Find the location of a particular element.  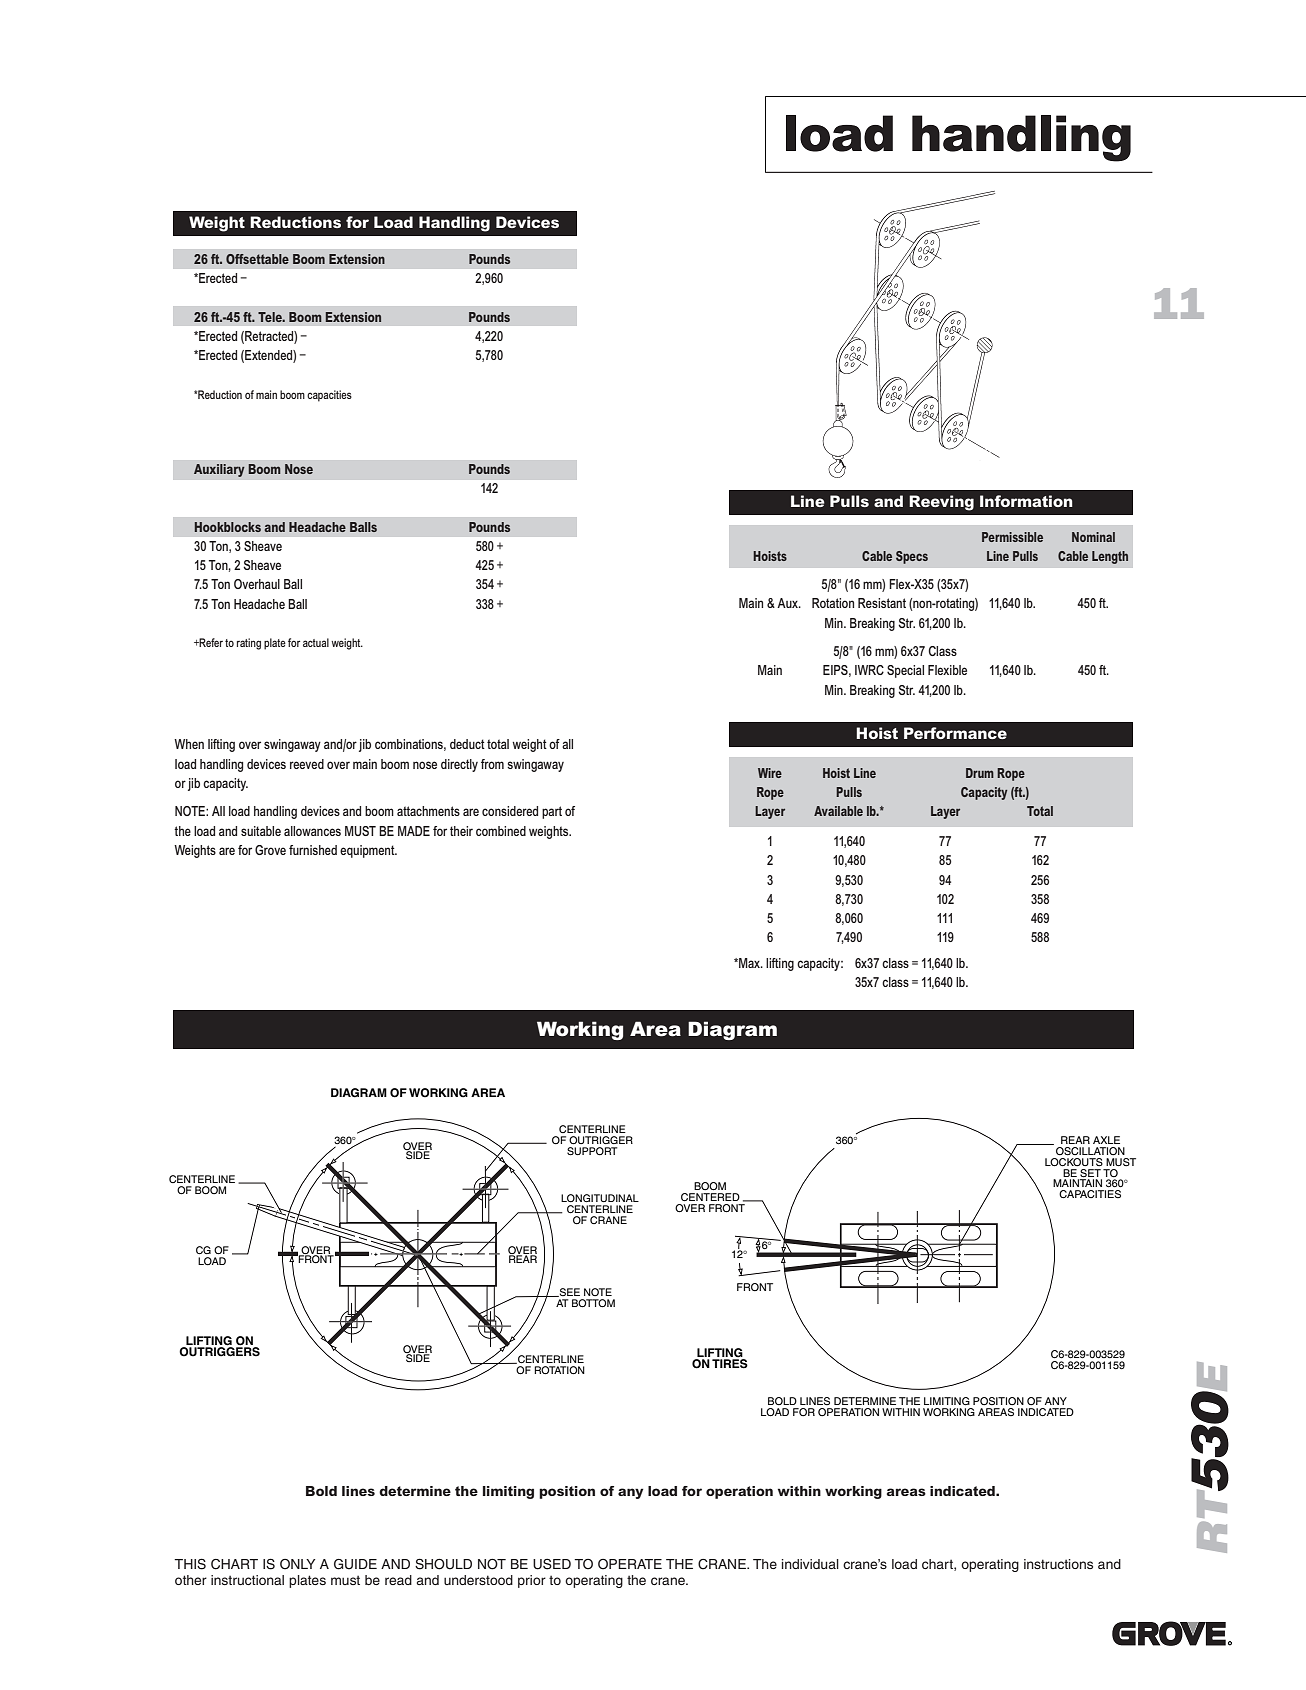

furnished is located at coordinates (313, 850).
